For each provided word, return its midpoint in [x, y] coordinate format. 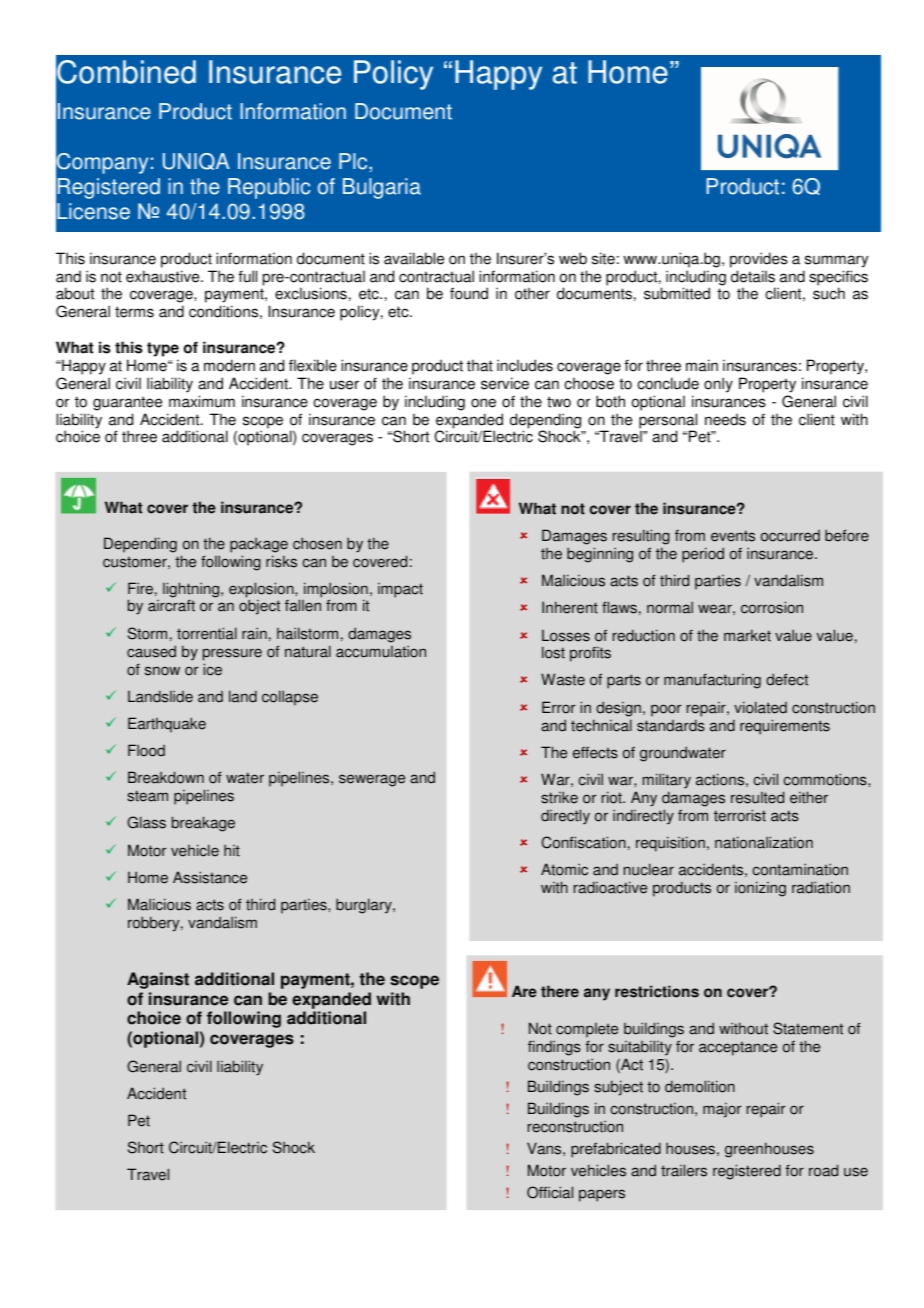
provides [759, 260]
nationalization [764, 842]
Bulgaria [382, 188]
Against [158, 980]
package [259, 545]
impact [400, 590]
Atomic [564, 869]
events [733, 536]
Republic [269, 188]
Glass [146, 822]
